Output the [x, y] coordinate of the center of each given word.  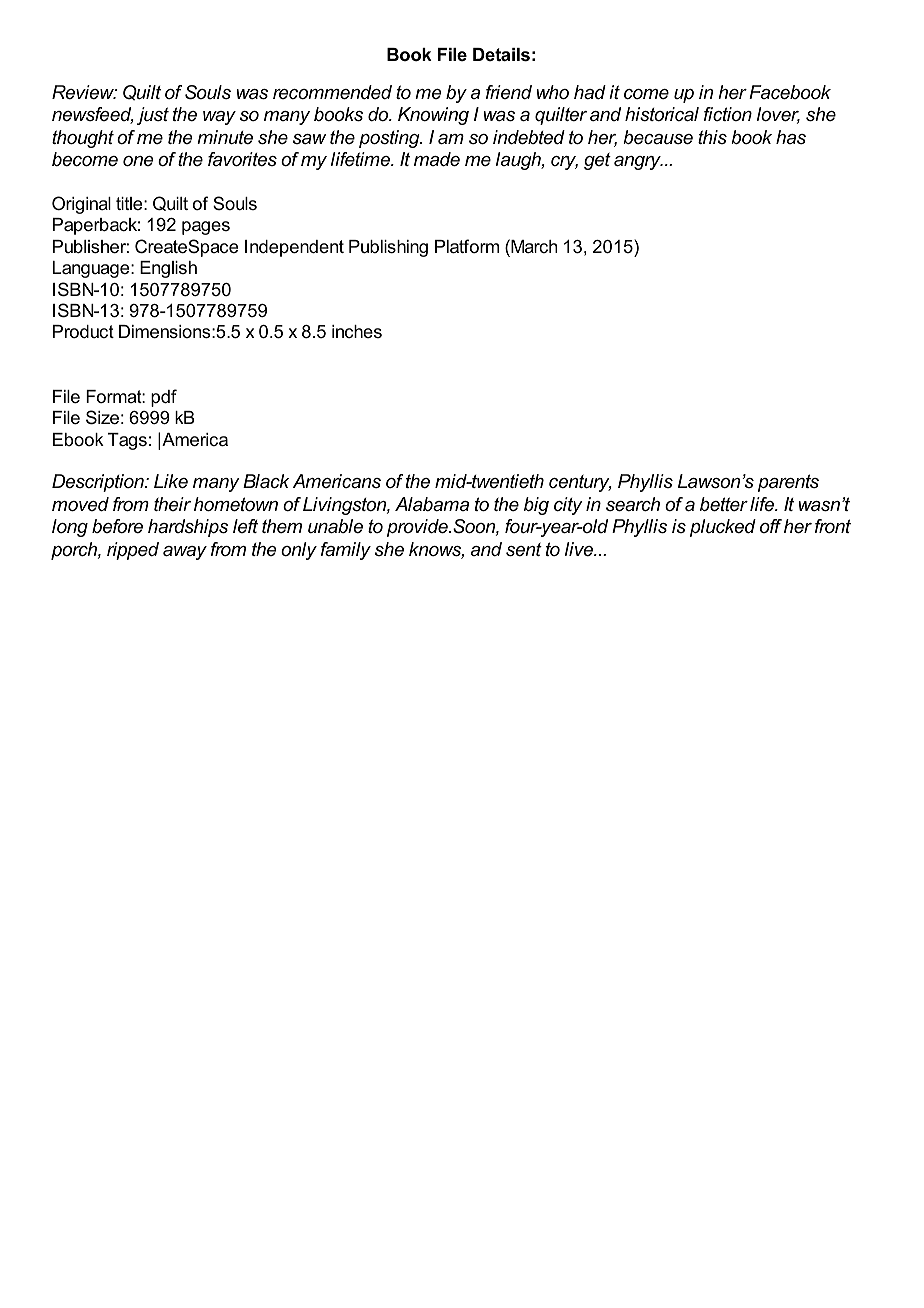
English [168, 269]
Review [84, 92]
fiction [728, 114]
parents [788, 483]
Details [501, 55]
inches [357, 331]
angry [638, 163]
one [138, 161]
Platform [467, 246]
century [580, 483]
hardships [188, 528]
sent [524, 550]
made [437, 159]
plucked [723, 528]
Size [102, 417]
